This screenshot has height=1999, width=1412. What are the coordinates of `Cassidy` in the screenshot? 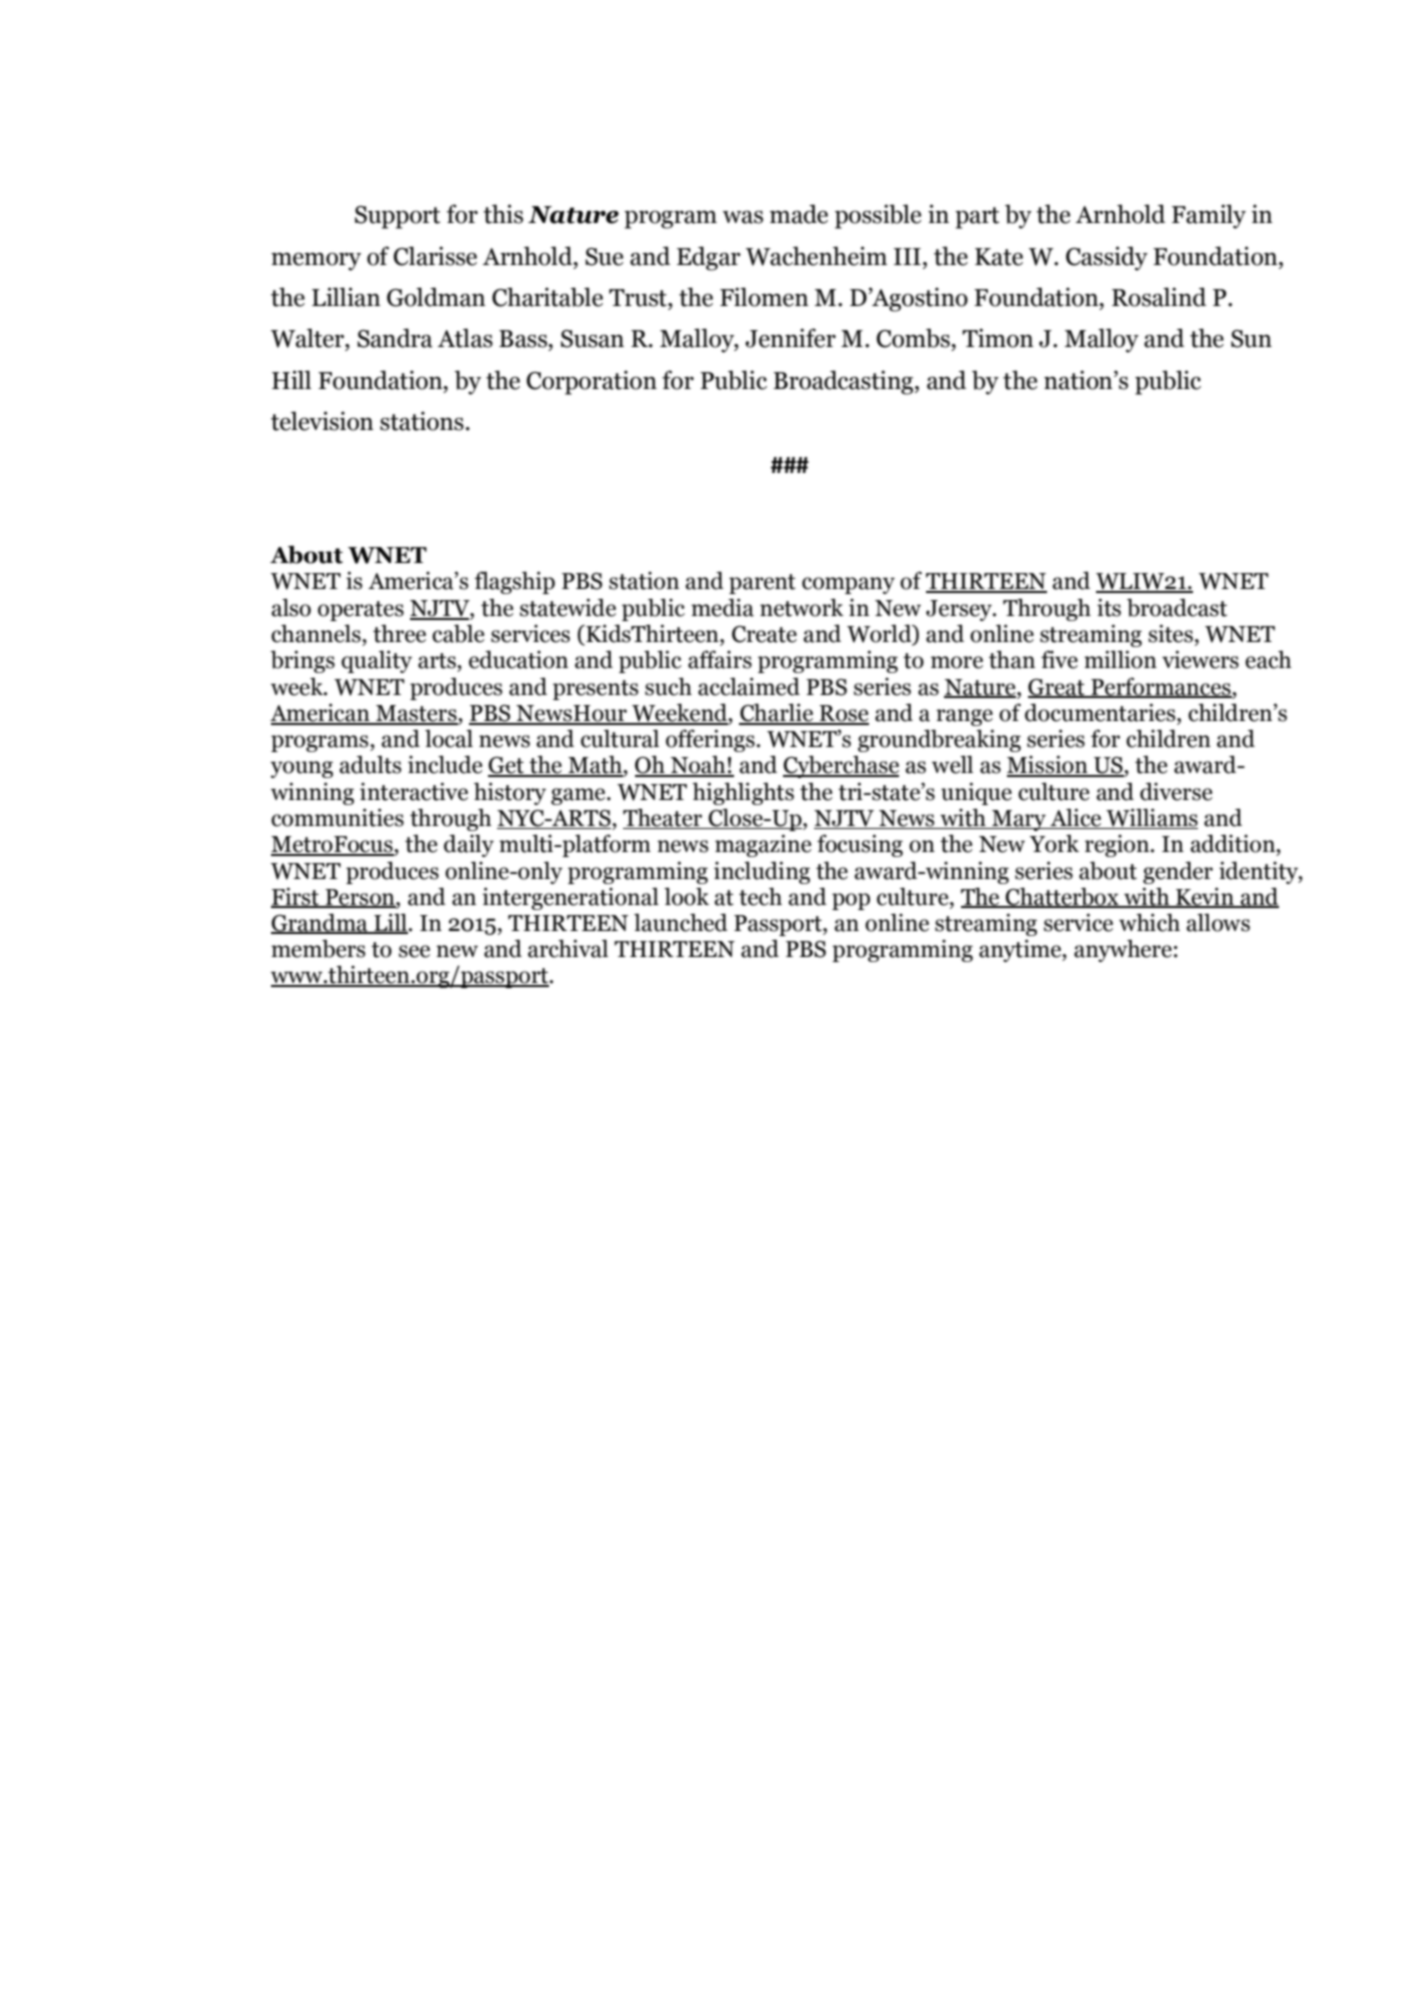 It's located at (1107, 258).
